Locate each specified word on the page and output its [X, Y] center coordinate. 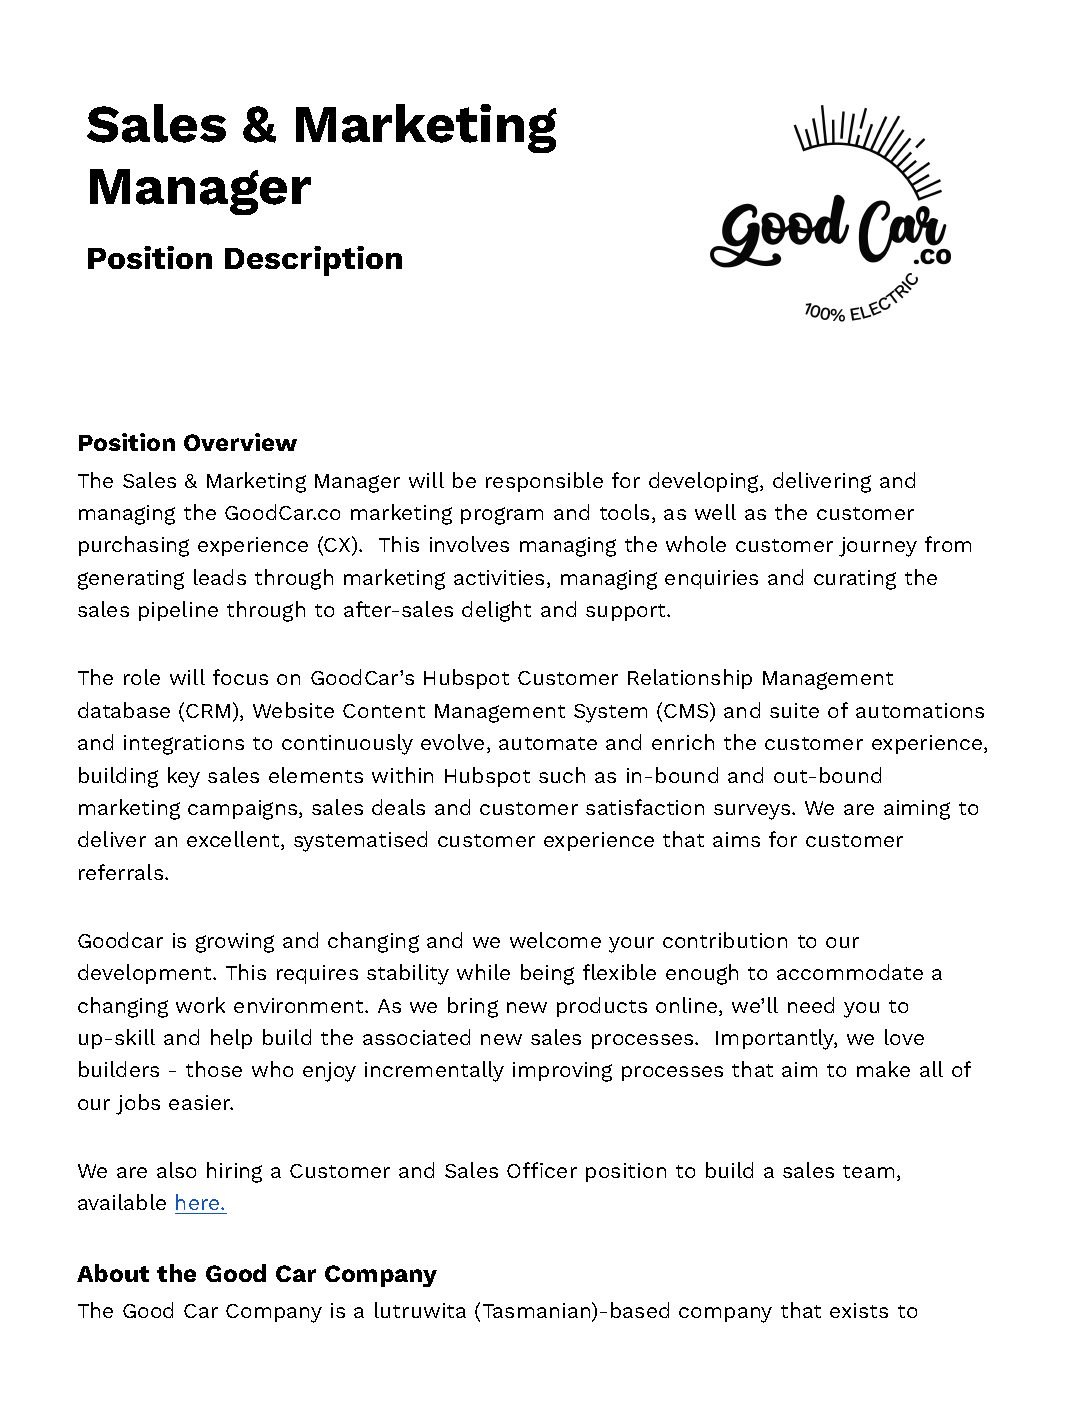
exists [859, 1310]
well [715, 512]
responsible [544, 482]
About [113, 1273]
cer [561, 1172]
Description [313, 261]
